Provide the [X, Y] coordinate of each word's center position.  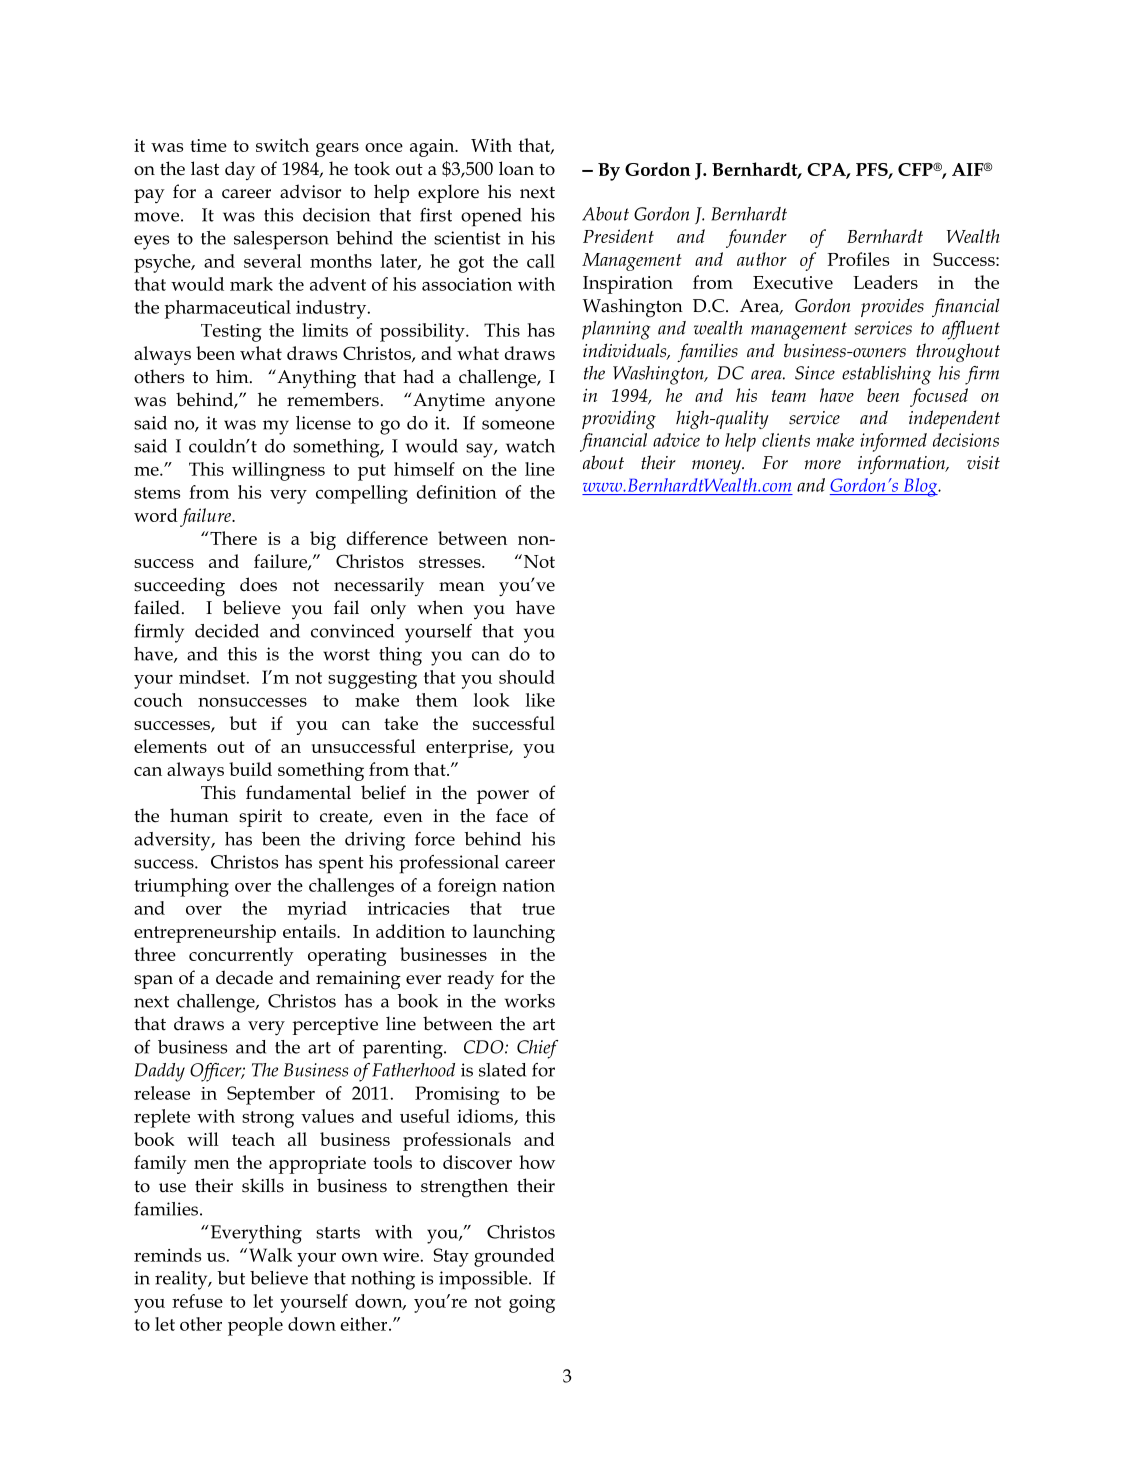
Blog [920, 487]
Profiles [858, 259]
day [240, 170]
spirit [260, 818]
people [255, 1326]
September [271, 1095]
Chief [537, 1049]
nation [529, 885]
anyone [525, 404]
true [538, 909]
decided [227, 631]
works [530, 1001]
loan [516, 168]
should [527, 677]
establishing [886, 375]
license [323, 423]
